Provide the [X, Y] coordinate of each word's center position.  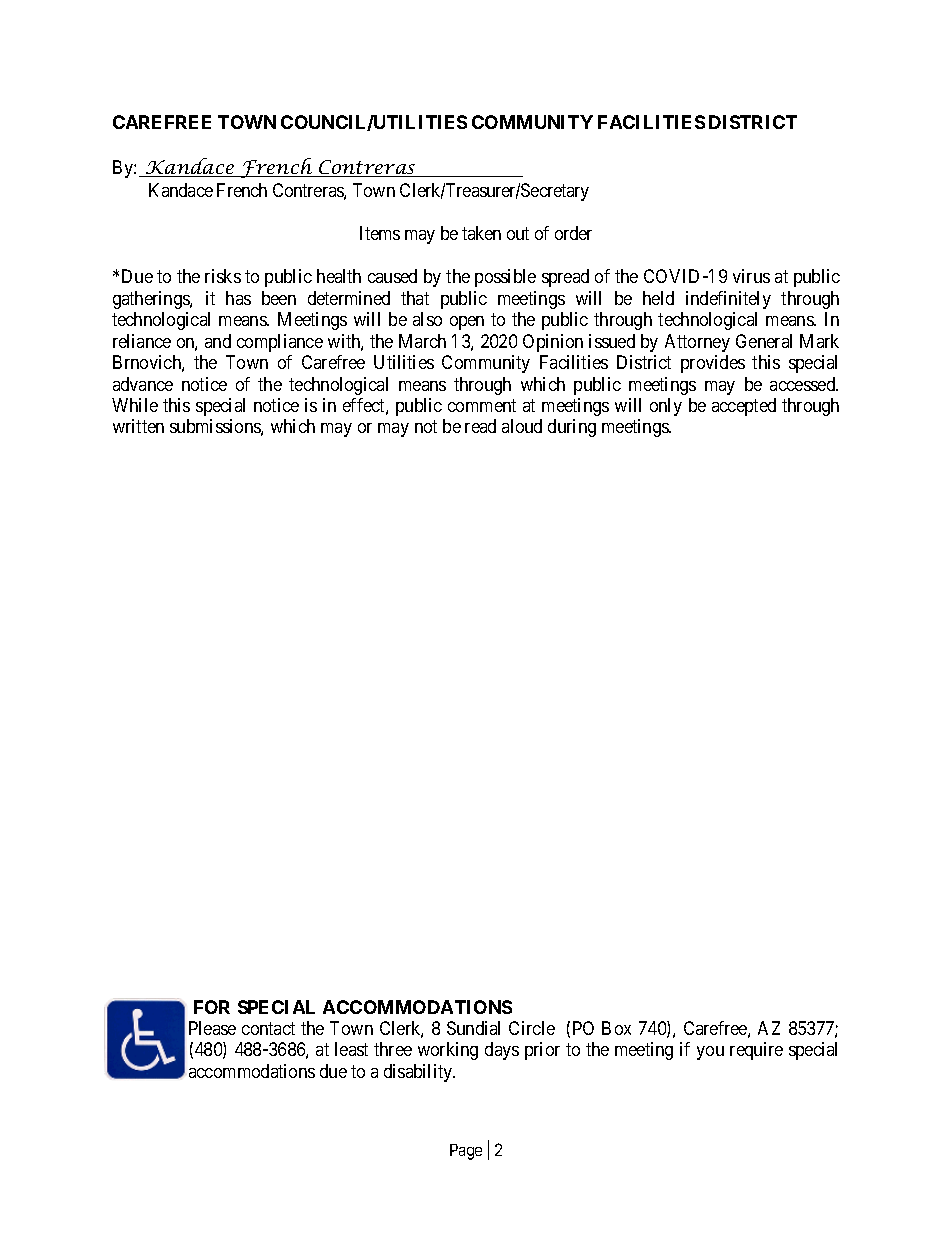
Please [212, 1028]
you [710, 1053]
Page [466, 1152]
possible [505, 278]
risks [223, 276]
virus [751, 276]
